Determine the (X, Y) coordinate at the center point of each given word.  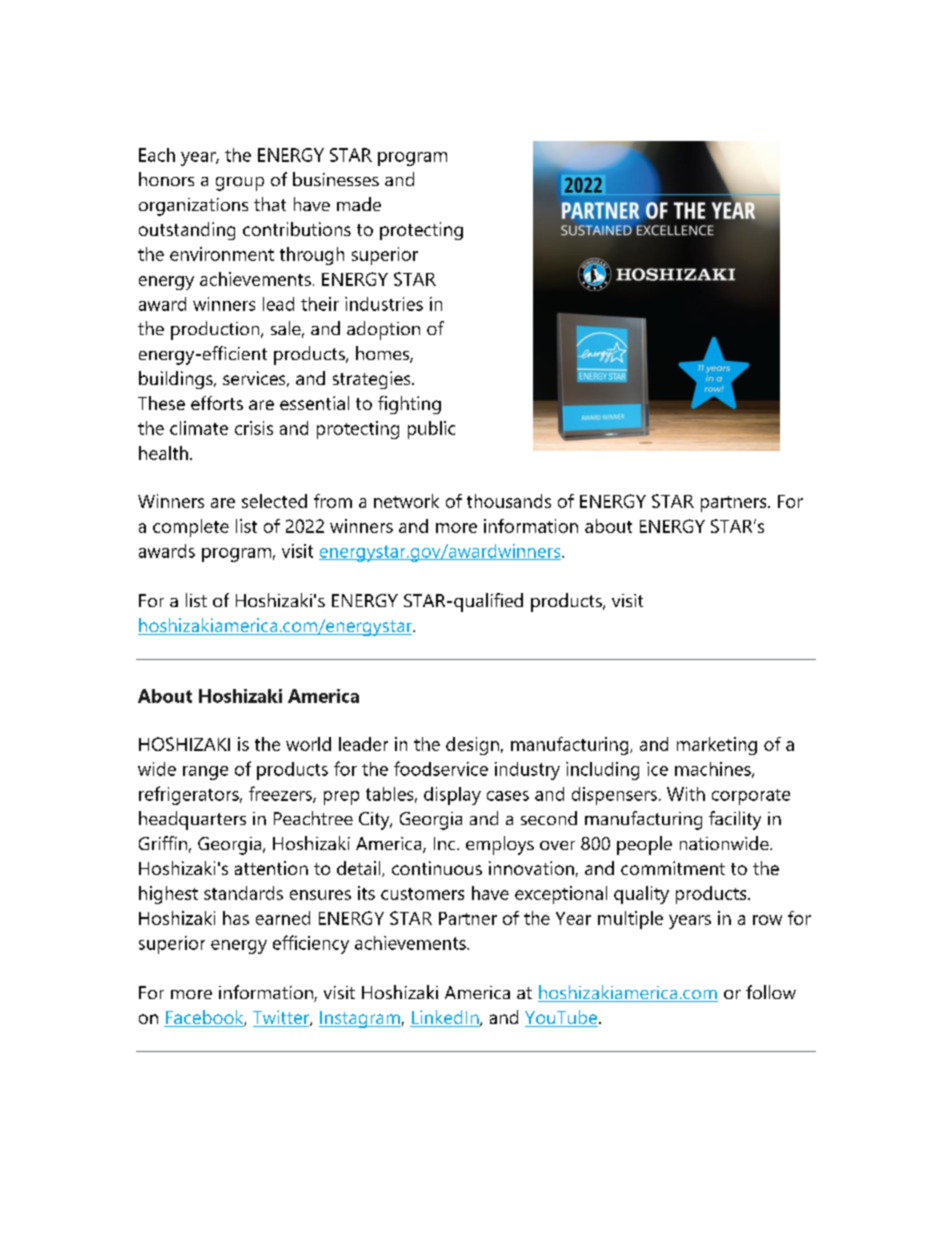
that (270, 204)
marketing (717, 746)
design (472, 746)
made (359, 204)
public (431, 430)
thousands (509, 501)
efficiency (311, 944)
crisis (254, 428)
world (308, 744)
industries (384, 304)
